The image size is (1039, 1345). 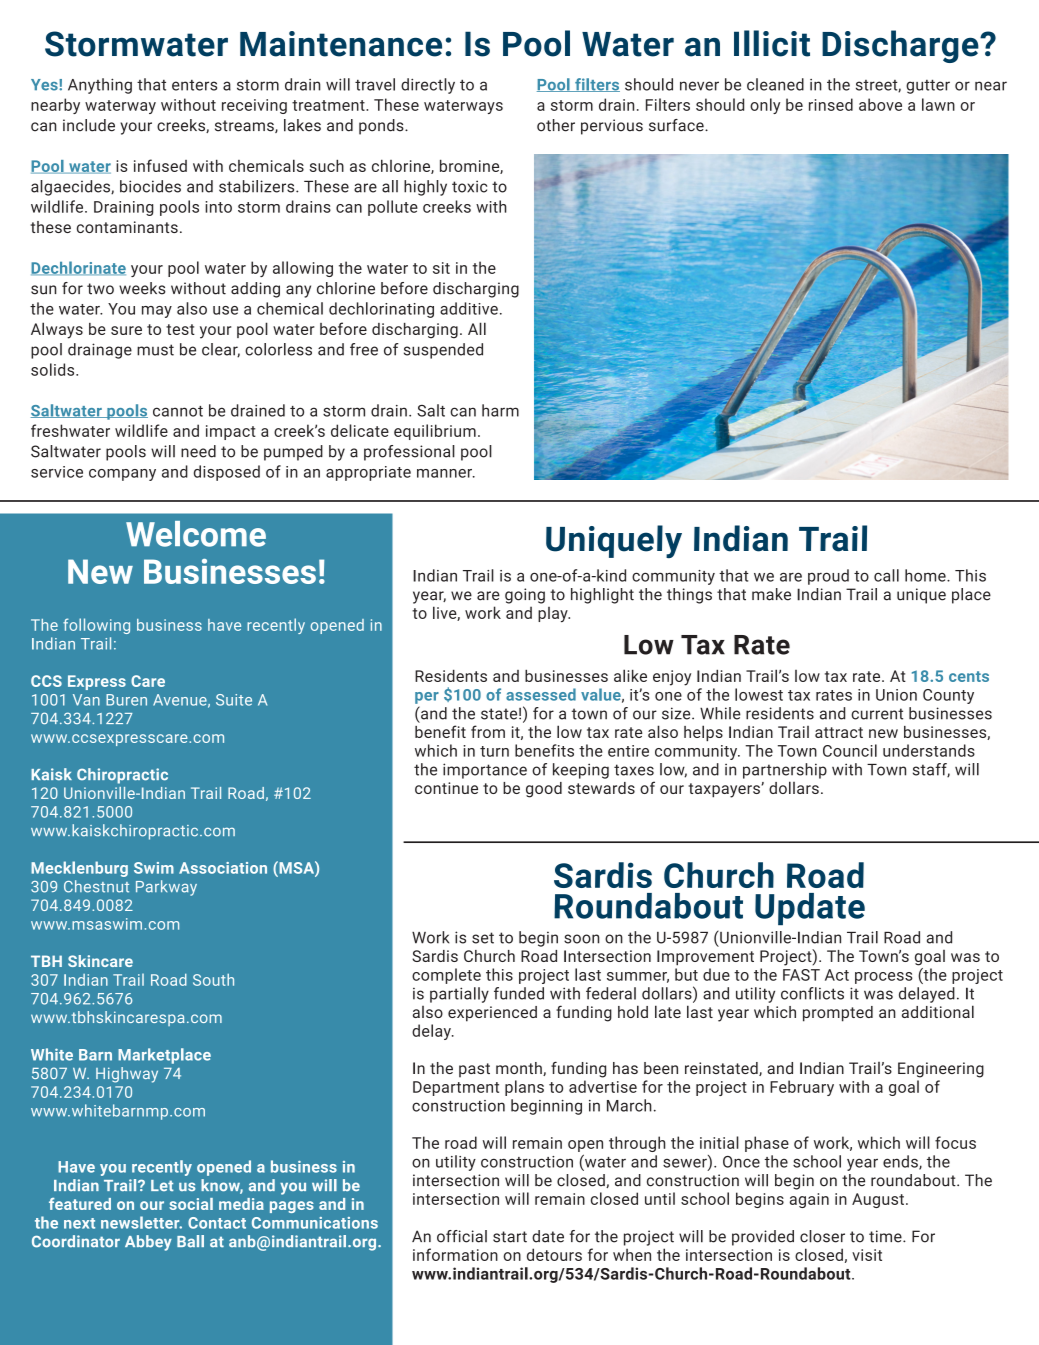 What do you see at coordinates (428, 86) in the document?
I see `directly` at bounding box center [428, 86].
